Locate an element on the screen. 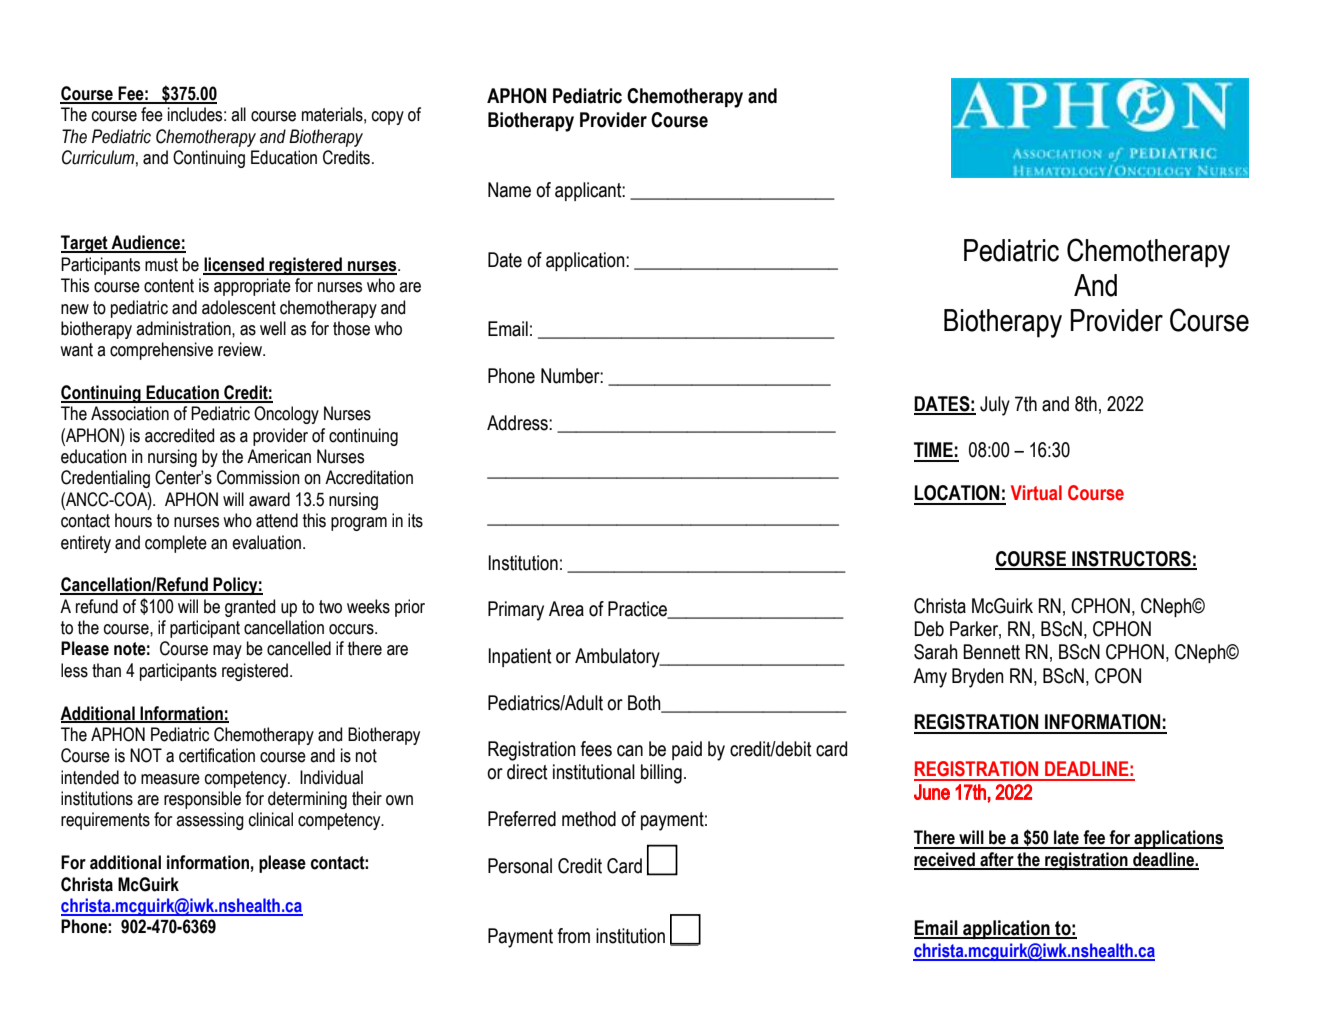 The image size is (1340, 1036). from is located at coordinates (573, 936).
